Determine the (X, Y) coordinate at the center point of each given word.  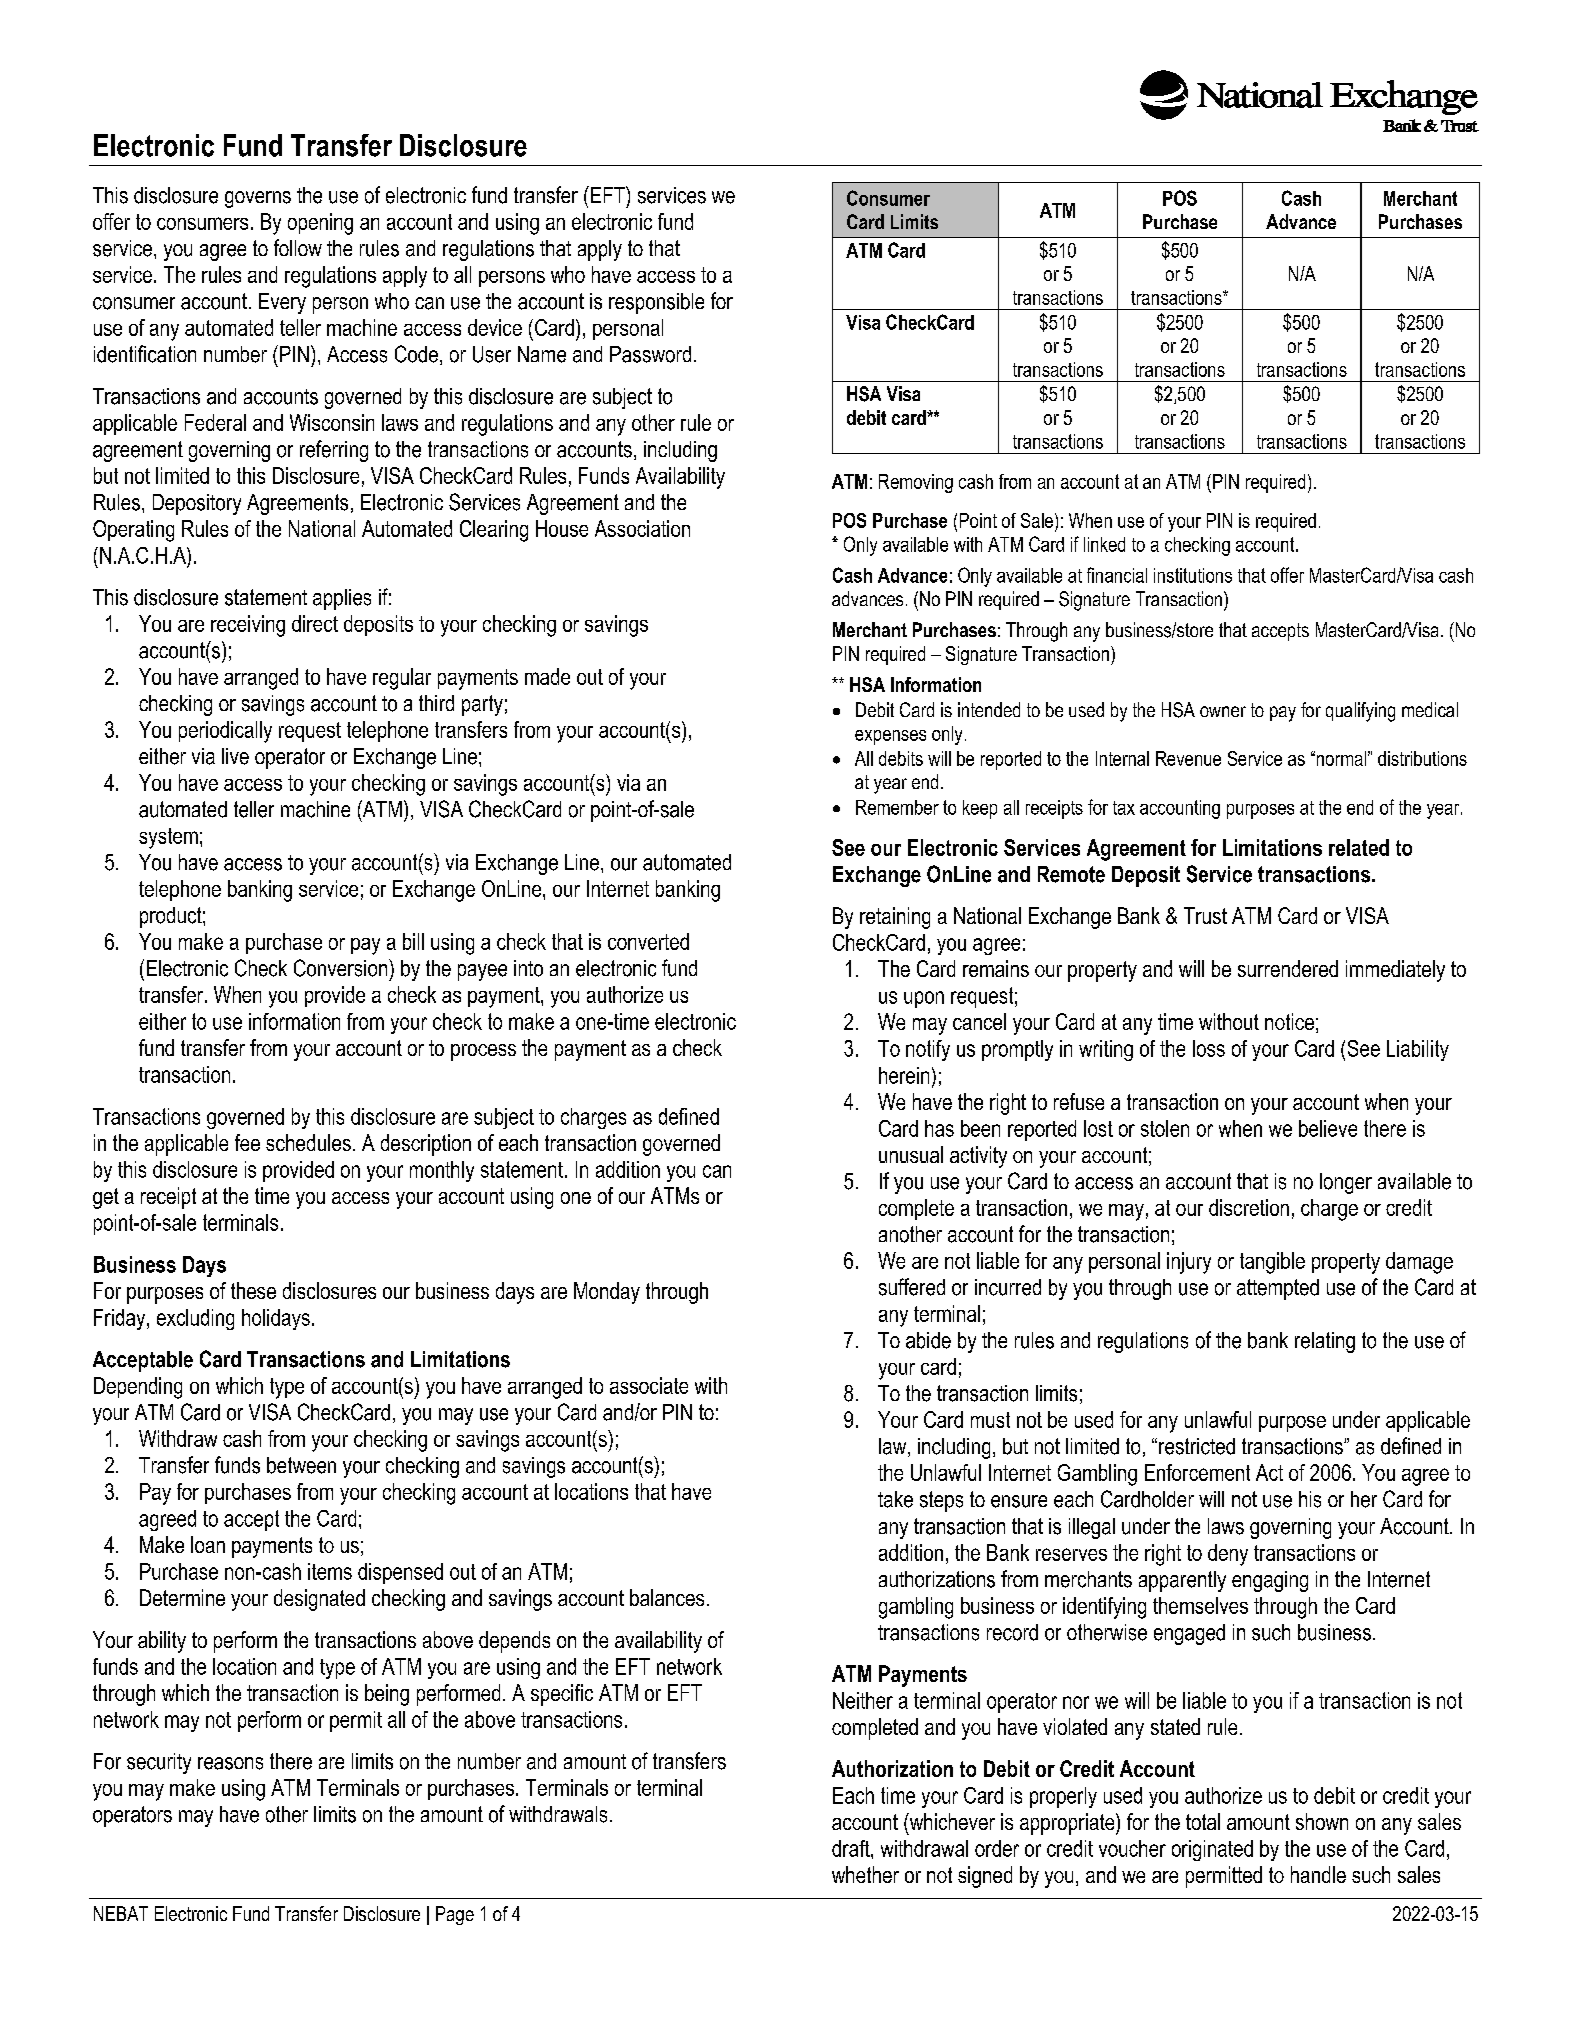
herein (904, 1075)
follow (298, 247)
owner (1223, 711)
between (301, 1465)
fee (247, 1142)
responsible (656, 303)
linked (1104, 544)
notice (1289, 1021)
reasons (230, 1763)
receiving (248, 626)
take (895, 1499)
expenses (890, 737)
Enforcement (1197, 1472)
